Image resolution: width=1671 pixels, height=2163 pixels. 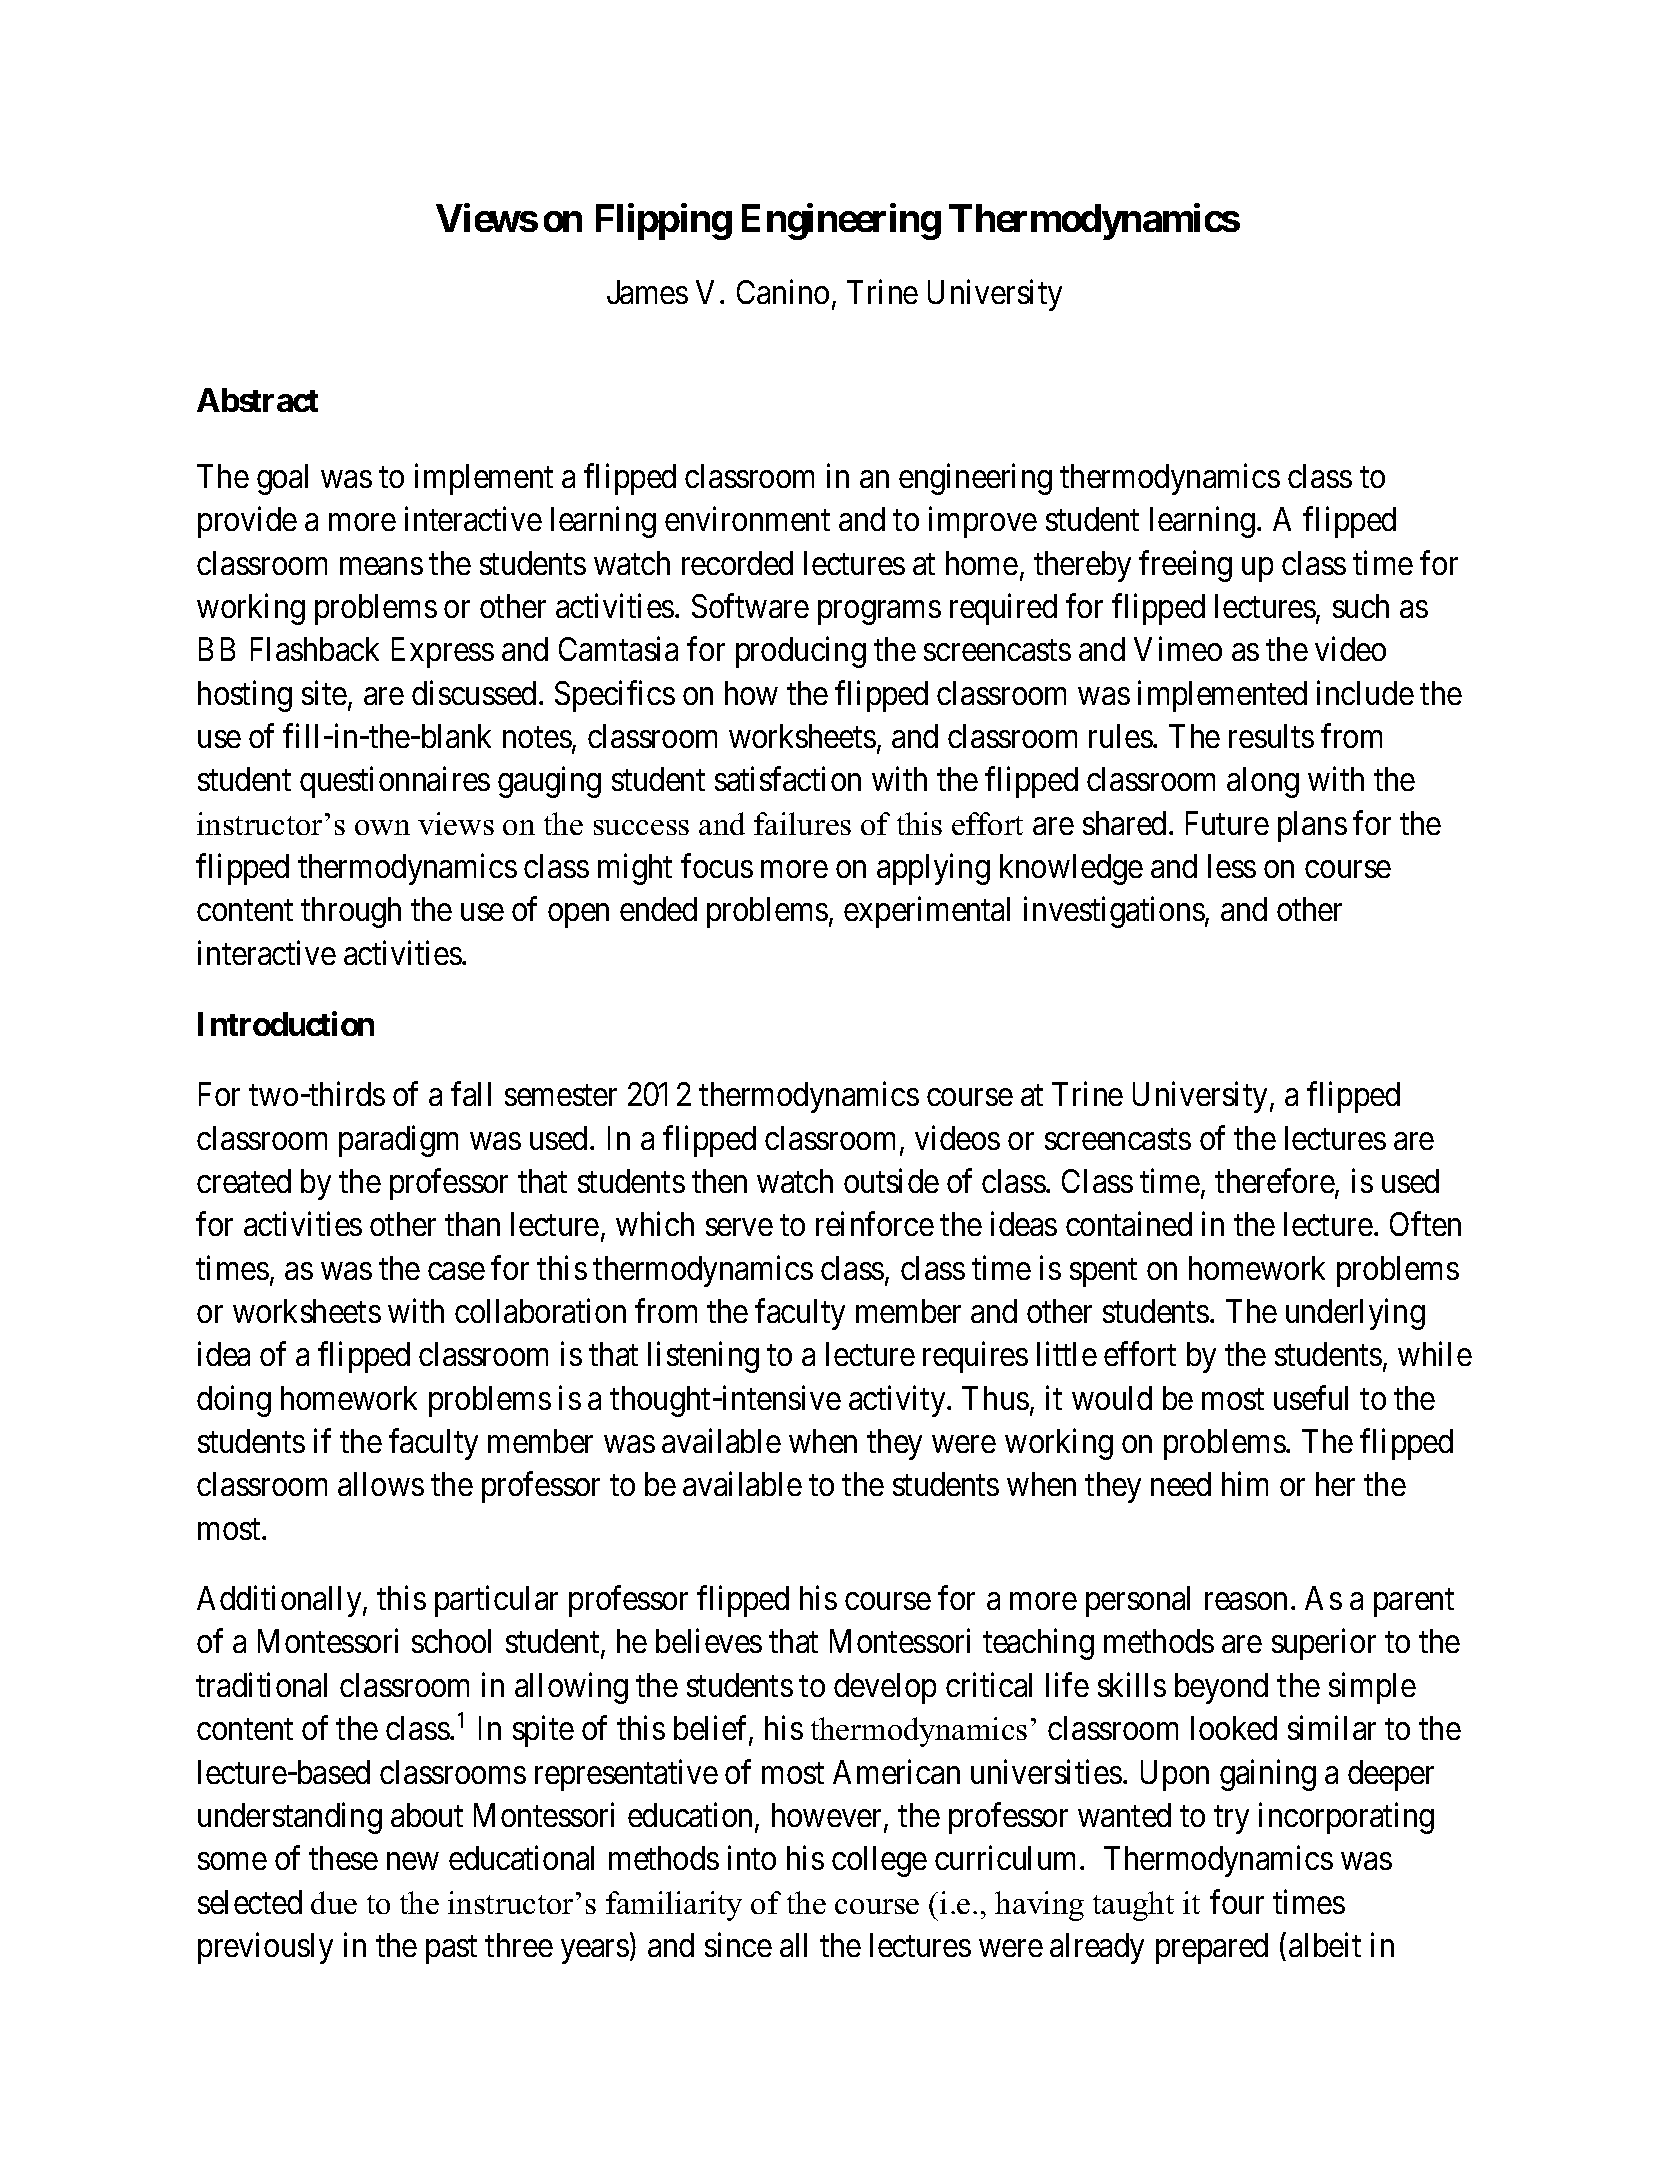 I want to click on due, so click(x=334, y=1902).
